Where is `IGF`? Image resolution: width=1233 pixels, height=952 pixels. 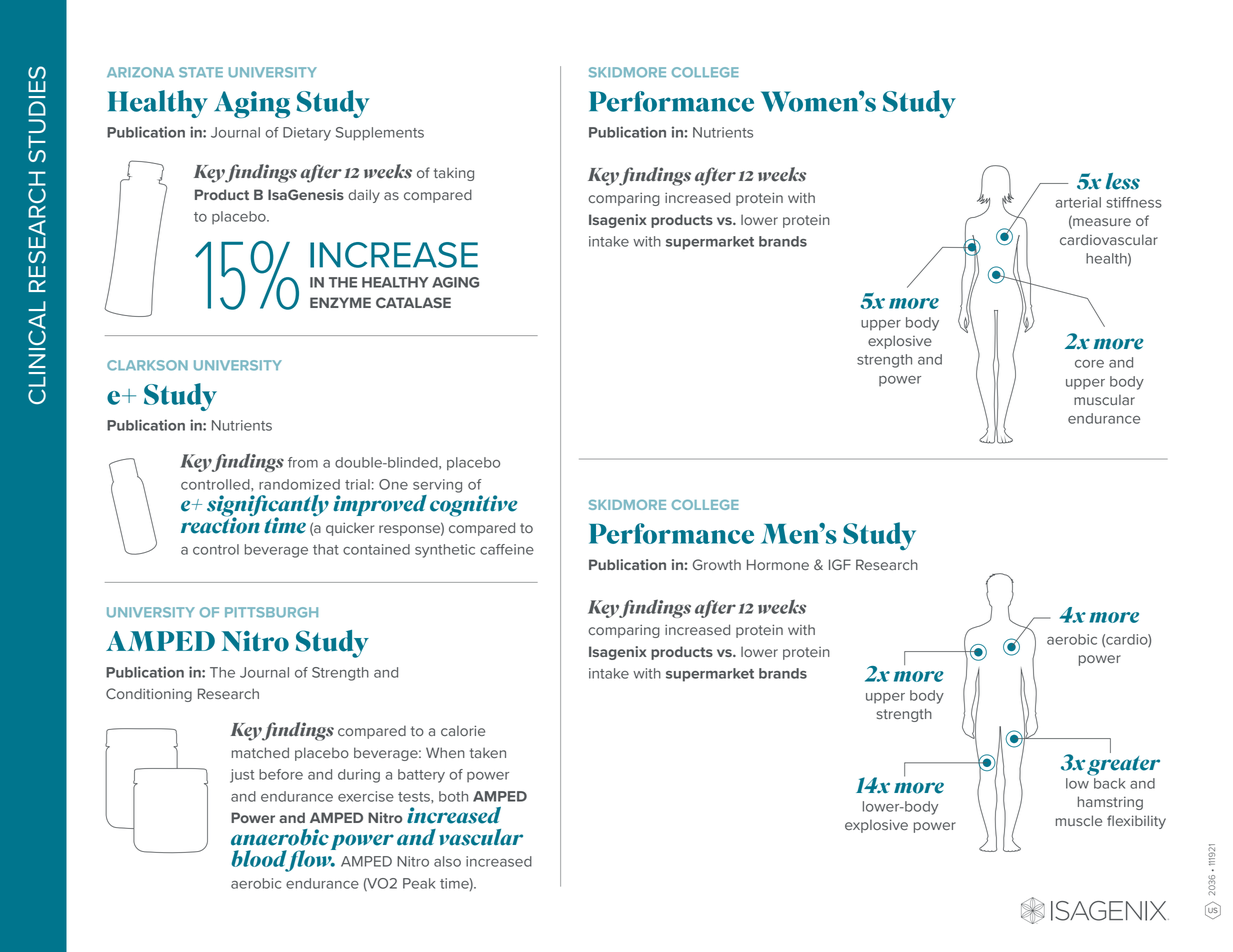
IGF is located at coordinates (840, 564).
